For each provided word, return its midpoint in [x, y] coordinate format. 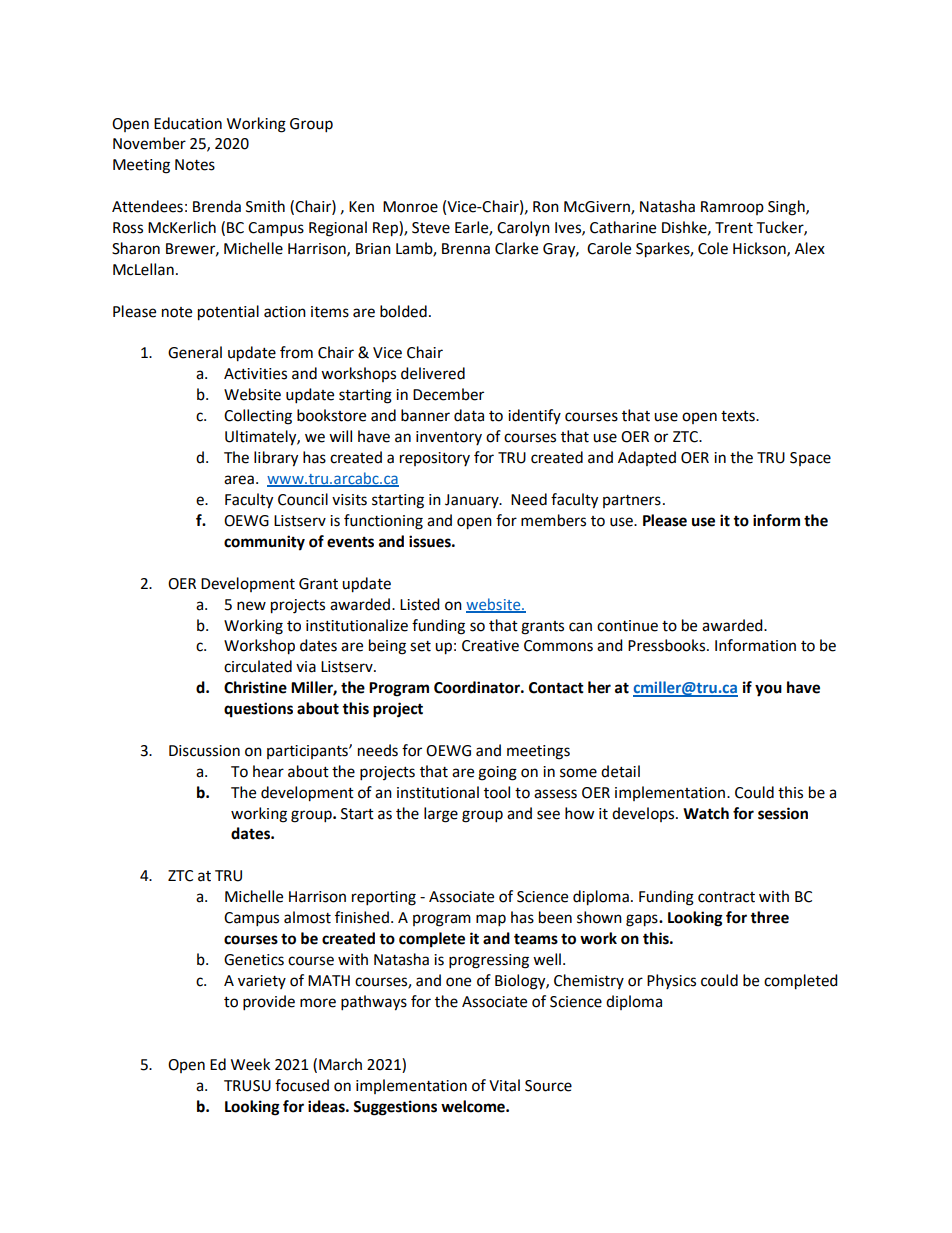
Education [188, 123]
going [497, 773]
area [239, 480]
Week [250, 1064]
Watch [706, 813]
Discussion [204, 751]
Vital [504, 1085]
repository [435, 459]
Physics [671, 981]
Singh [787, 208]
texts [739, 416]
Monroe [410, 207]
